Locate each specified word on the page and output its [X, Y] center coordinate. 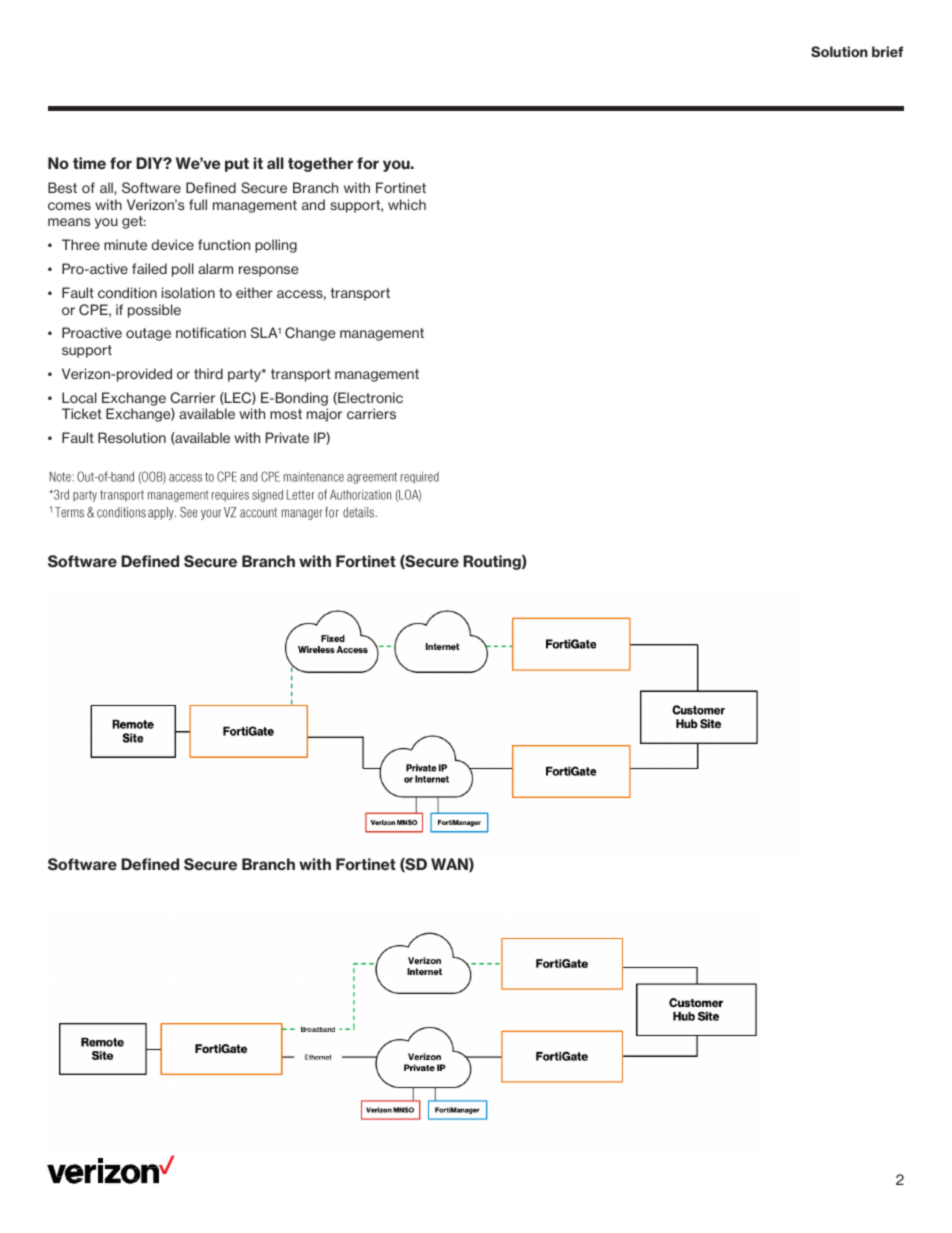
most [286, 414]
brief [887, 51]
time [89, 163]
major [324, 415]
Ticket [82, 413]
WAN [450, 865]
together [320, 164]
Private [287, 437]
